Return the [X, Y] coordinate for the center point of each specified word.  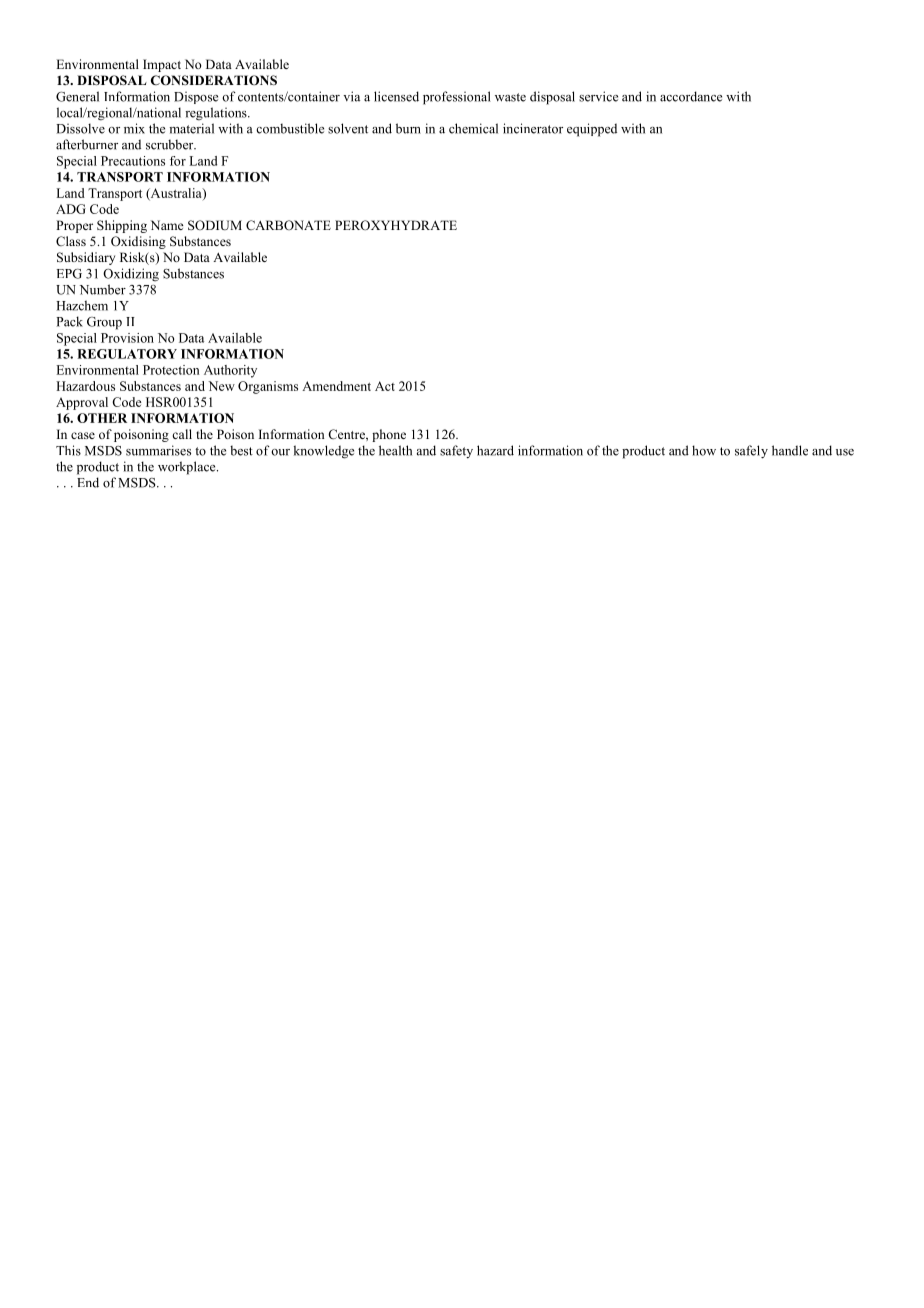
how [704, 450]
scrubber [171, 144]
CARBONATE [288, 225]
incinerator [533, 128]
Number [102, 289]
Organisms [268, 387]
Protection [171, 370]
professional [457, 98]
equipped [592, 130]
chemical [473, 128]
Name [167, 225]
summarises [158, 450]
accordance [691, 96]
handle [790, 450]
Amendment [336, 386]
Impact [162, 65]
